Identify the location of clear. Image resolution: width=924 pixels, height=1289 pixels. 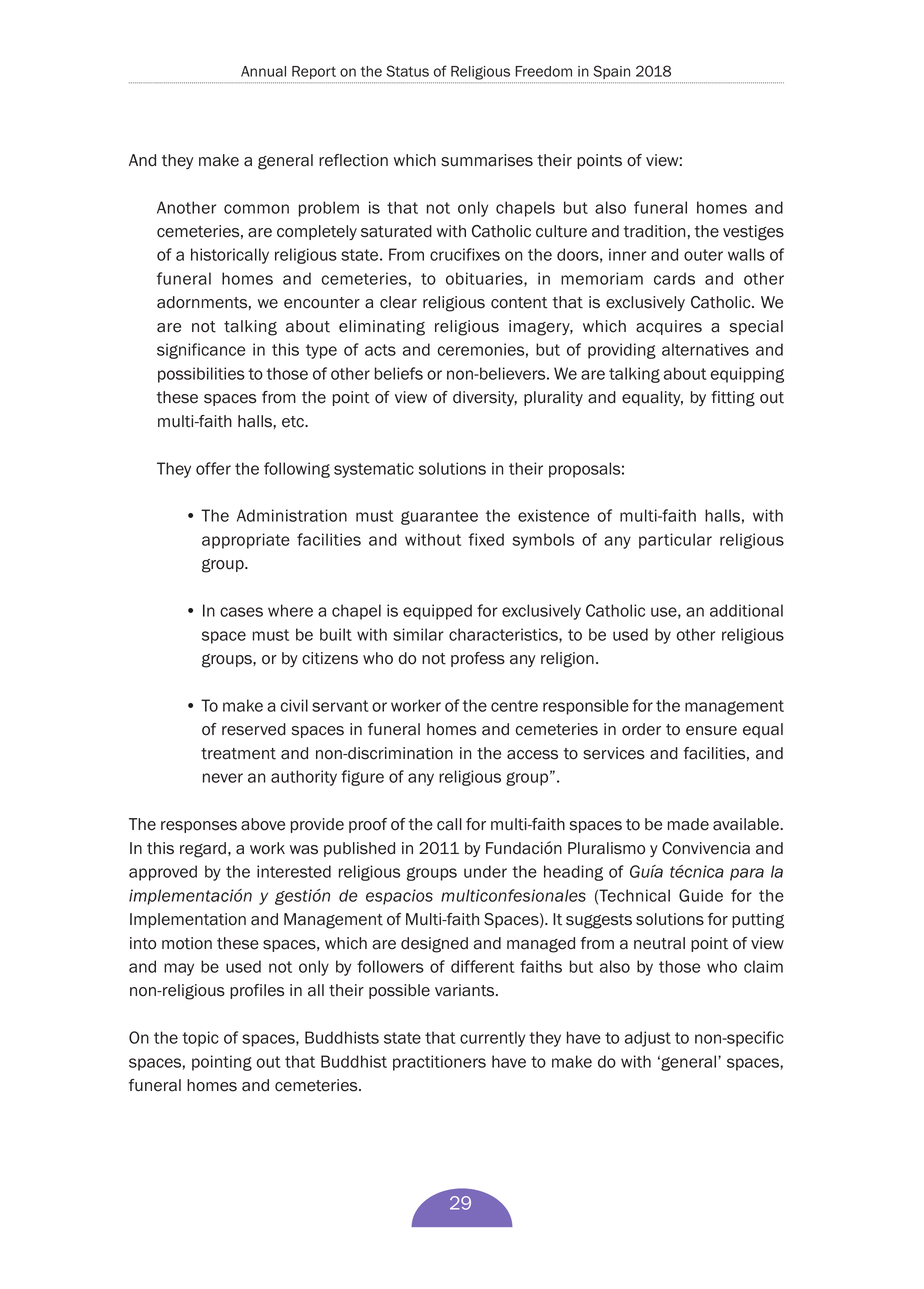
(398, 302).
